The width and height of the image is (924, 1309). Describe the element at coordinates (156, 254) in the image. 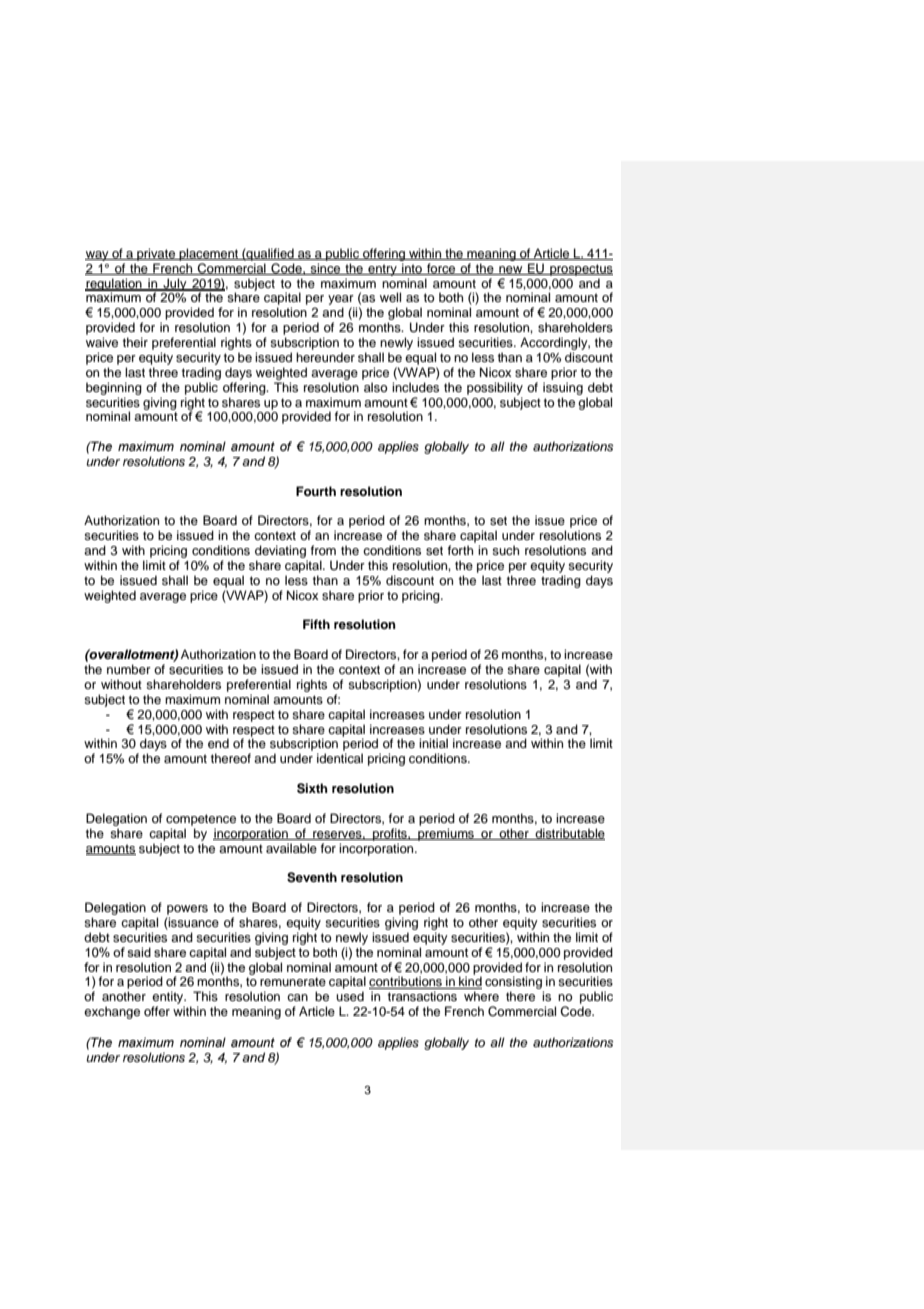

I see `private` at that location.
